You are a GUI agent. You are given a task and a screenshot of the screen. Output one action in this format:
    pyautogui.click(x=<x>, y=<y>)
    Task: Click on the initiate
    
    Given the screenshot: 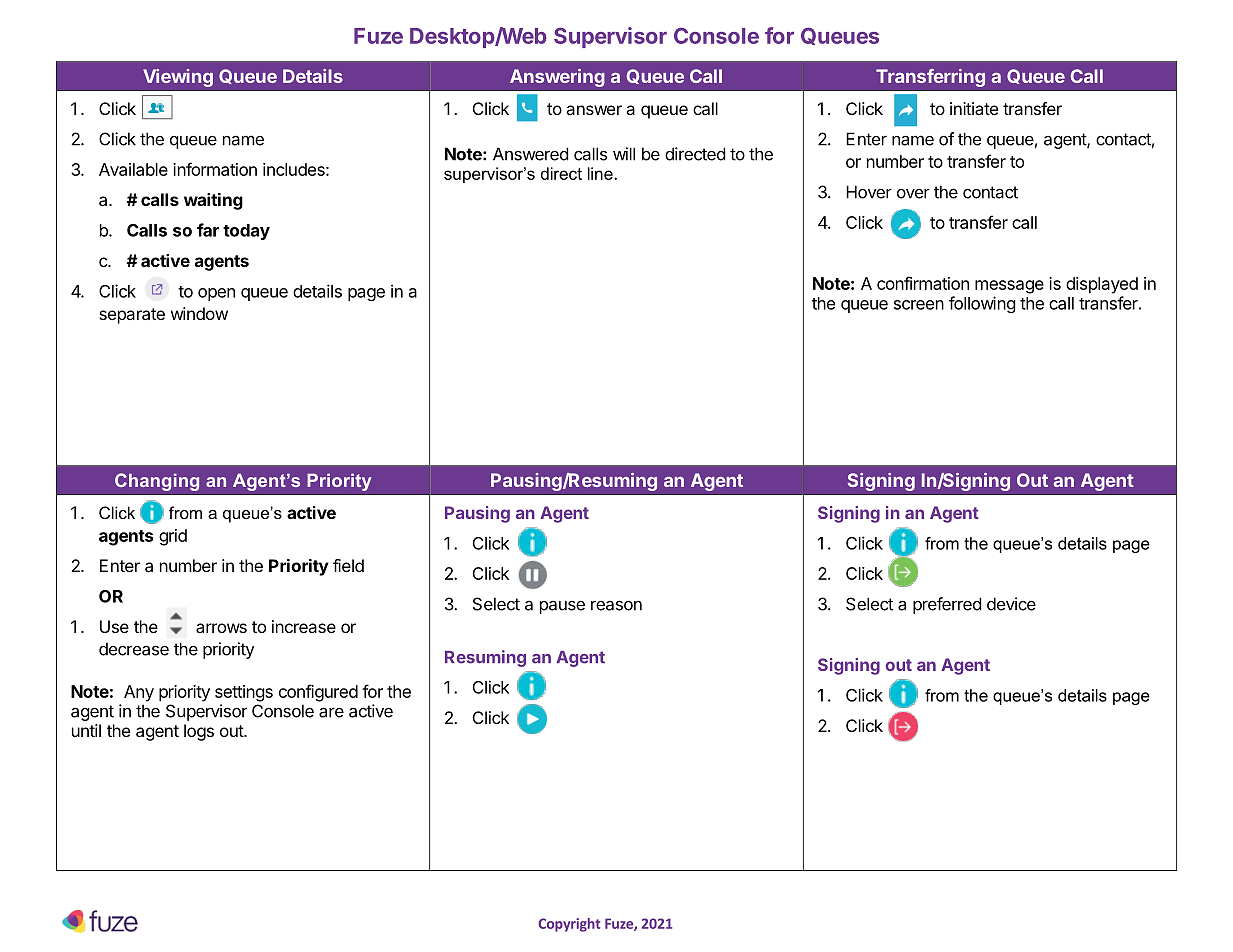 What is the action you would take?
    pyautogui.click(x=974, y=108)
